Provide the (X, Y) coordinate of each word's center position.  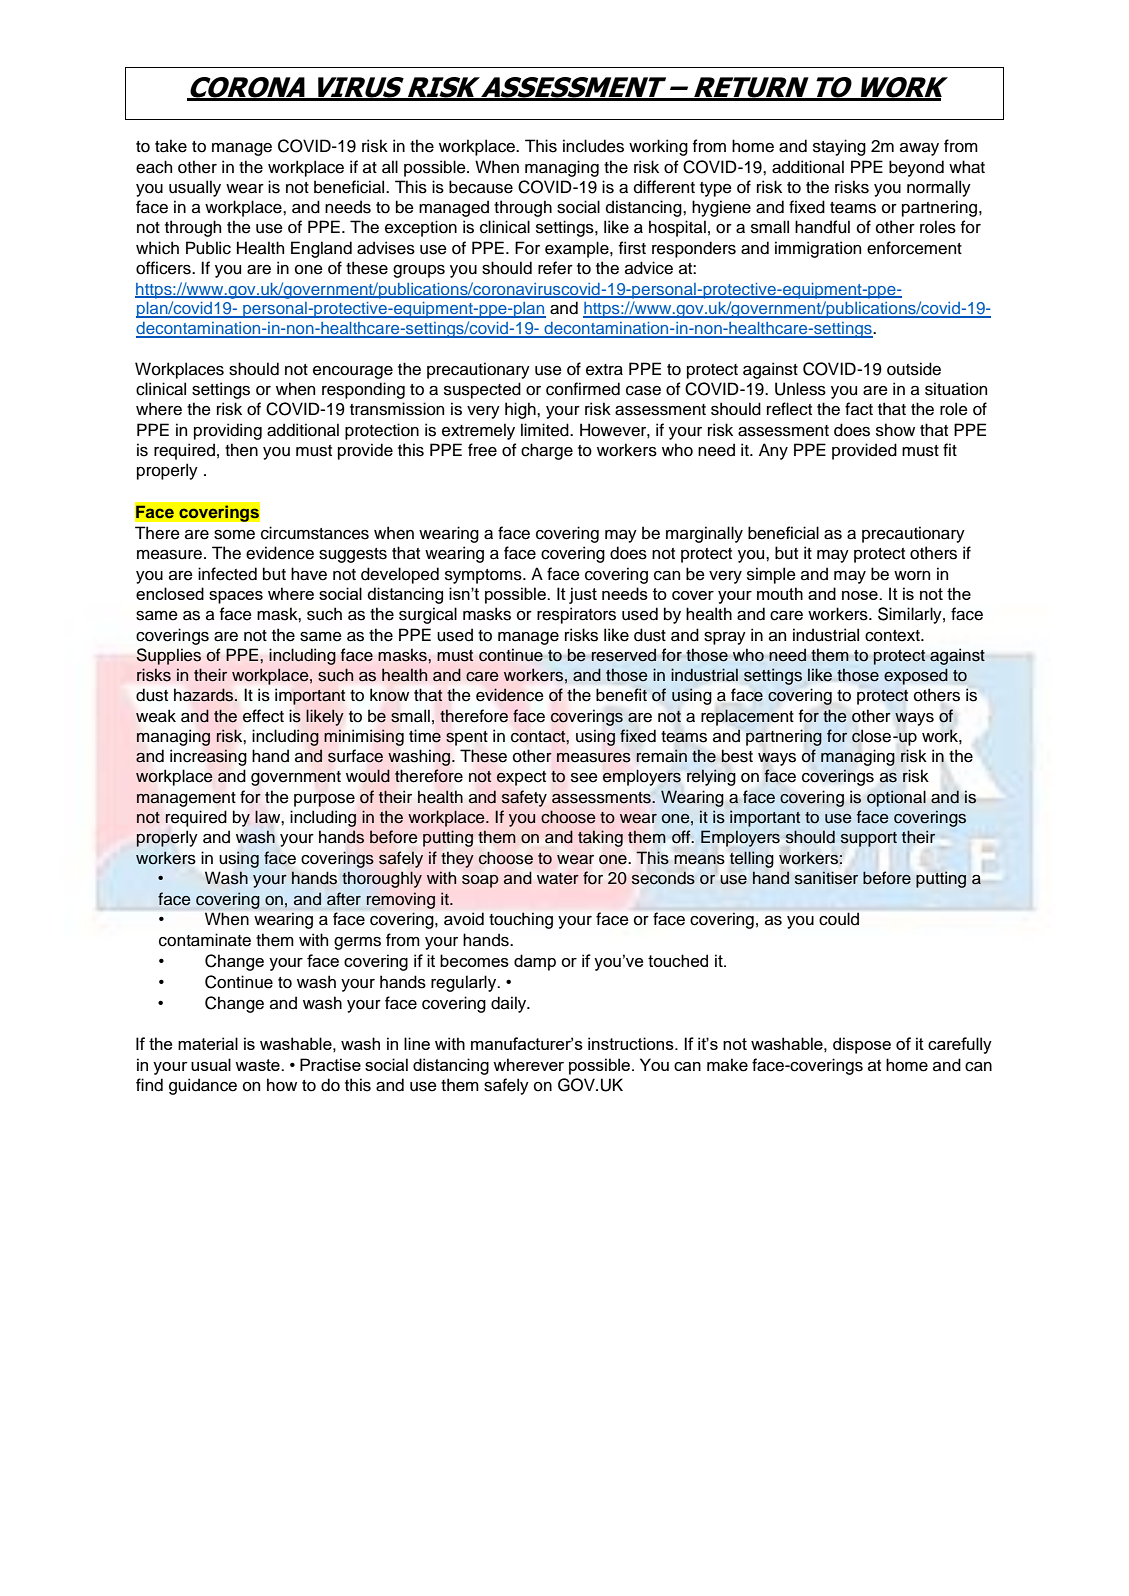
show (895, 430)
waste (258, 1065)
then (241, 450)
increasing (208, 757)
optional (896, 798)
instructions (632, 1043)
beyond (916, 168)
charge (547, 451)
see (584, 778)
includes (593, 146)
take (171, 146)
